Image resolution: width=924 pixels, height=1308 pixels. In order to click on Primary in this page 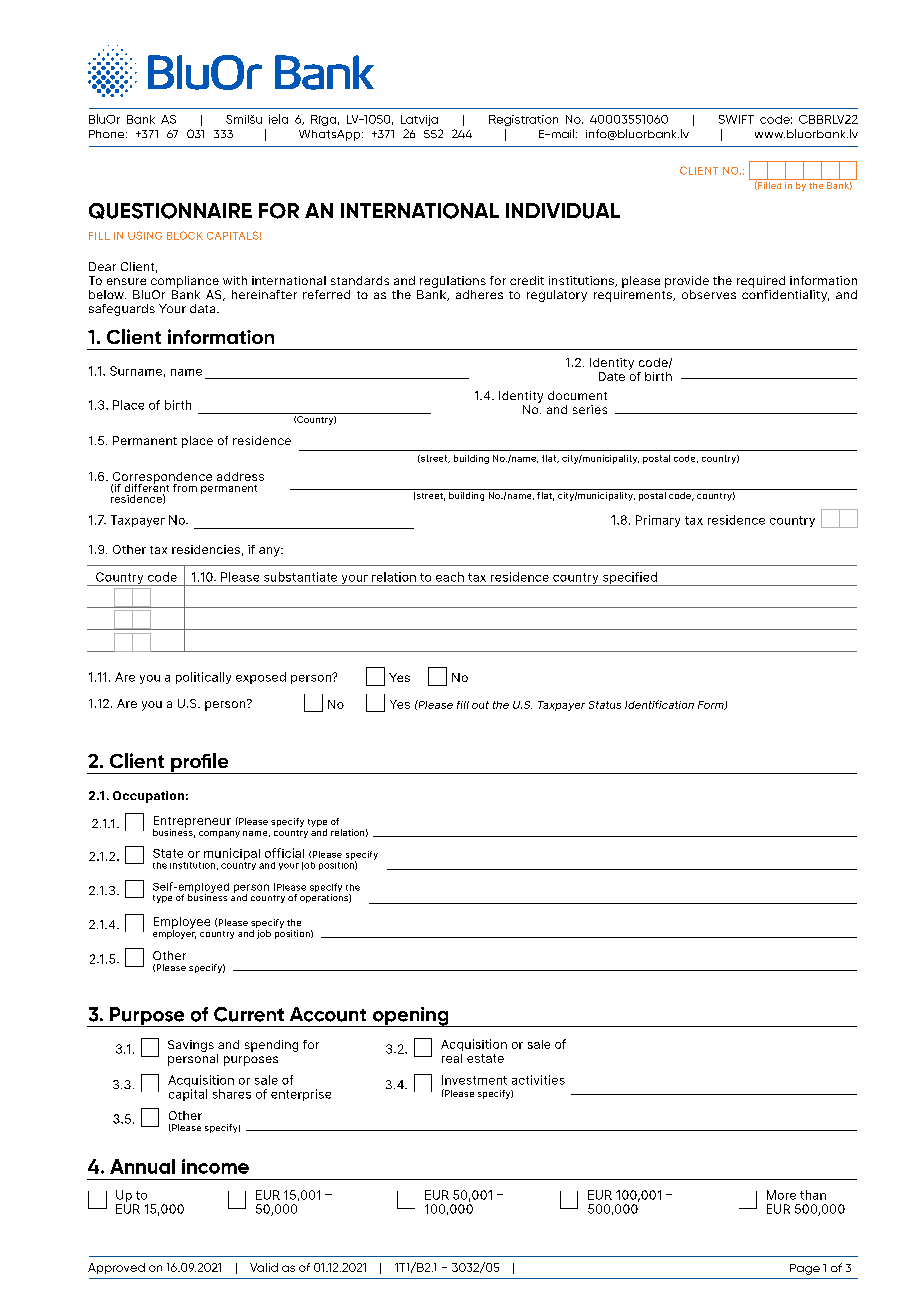, I will do `click(658, 521)`.
